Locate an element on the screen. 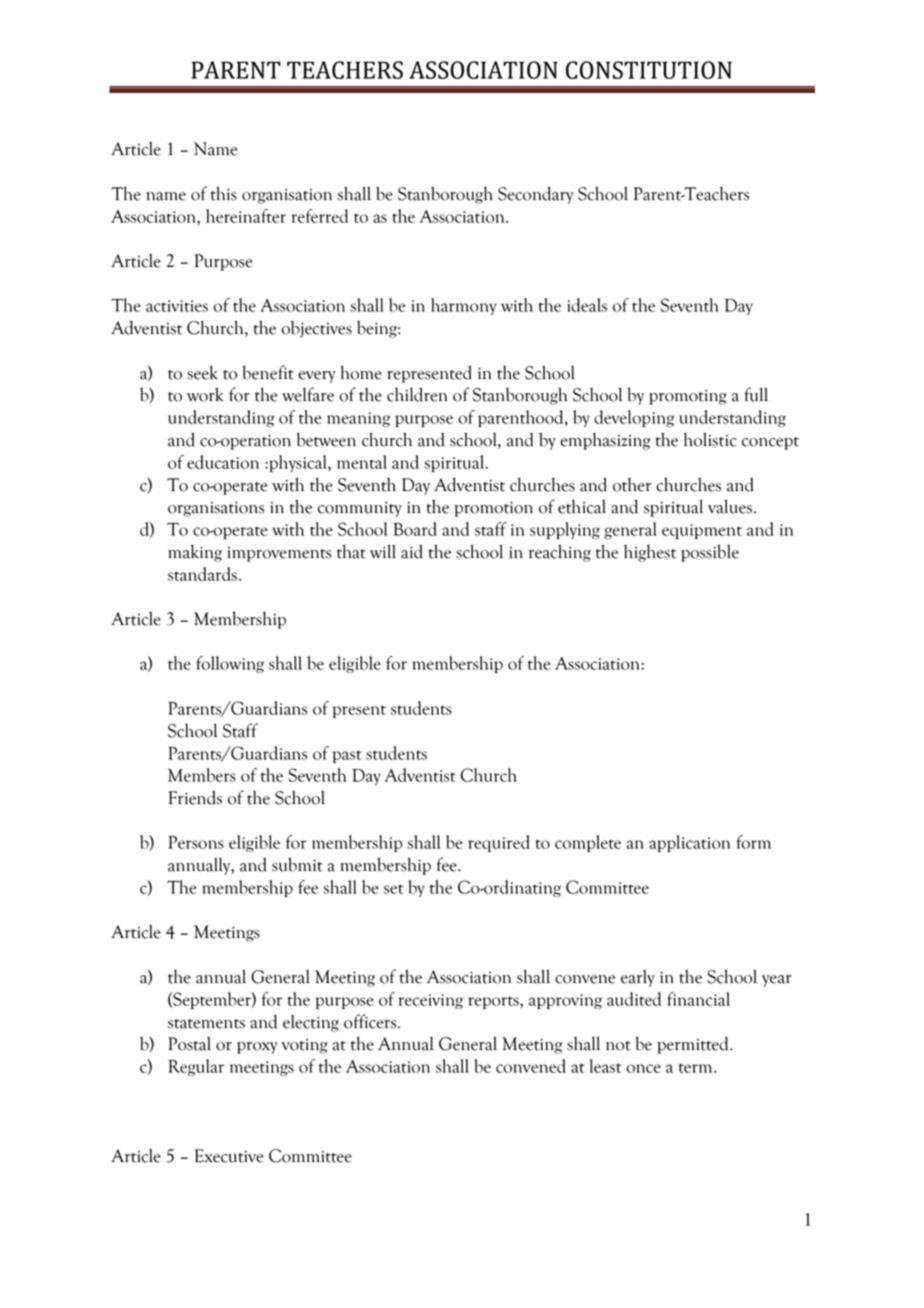 Image resolution: width=924 pixels, height=1308 pixels. Executive is located at coordinates (229, 1156).
